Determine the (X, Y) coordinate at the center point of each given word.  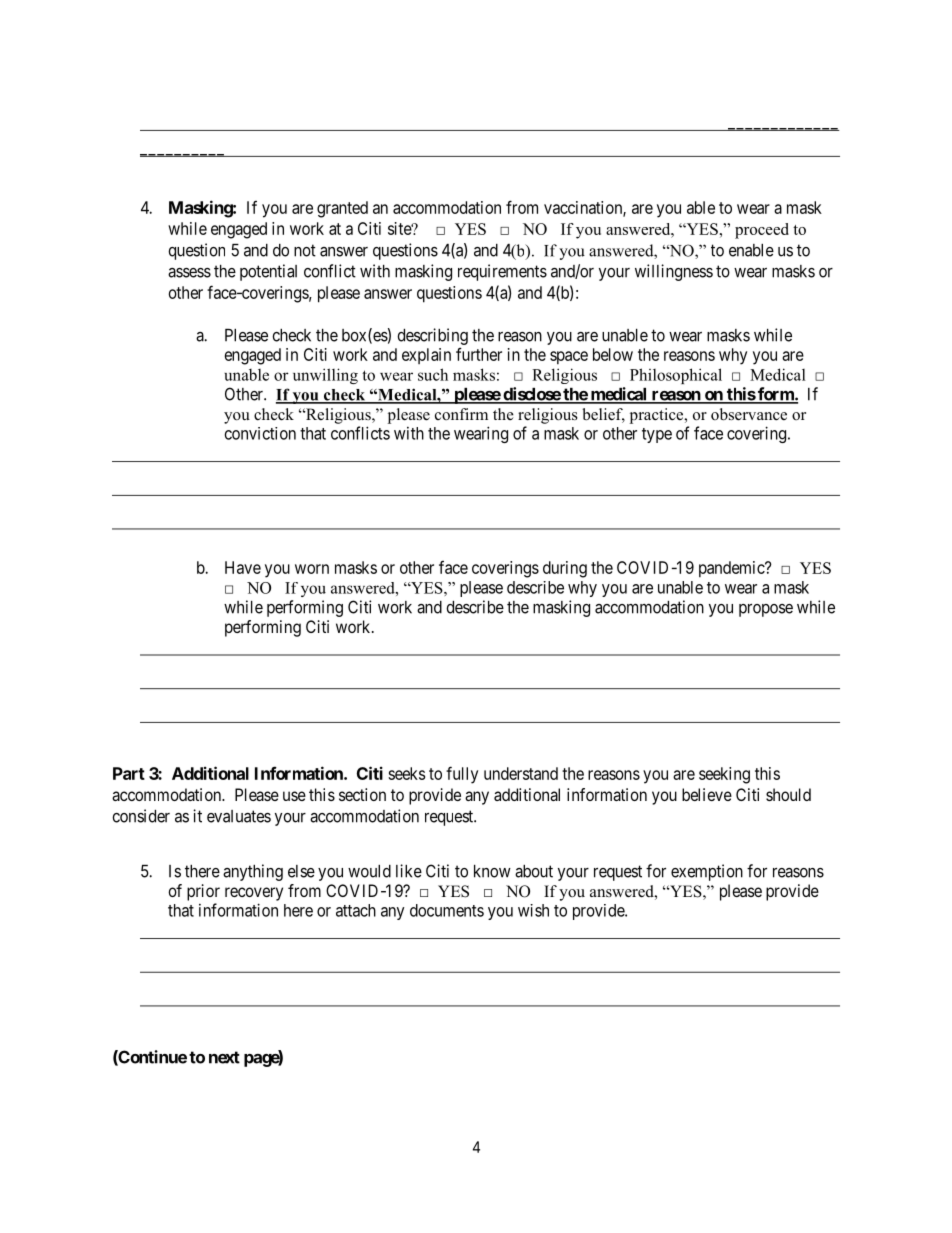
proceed (762, 231)
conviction (260, 433)
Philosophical (676, 376)
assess (189, 273)
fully (462, 775)
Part (129, 773)
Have (243, 567)
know (492, 871)
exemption (707, 872)
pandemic (732, 569)
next (224, 1057)
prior (203, 892)
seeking (724, 775)
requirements (502, 272)
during (565, 569)
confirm (461, 414)
